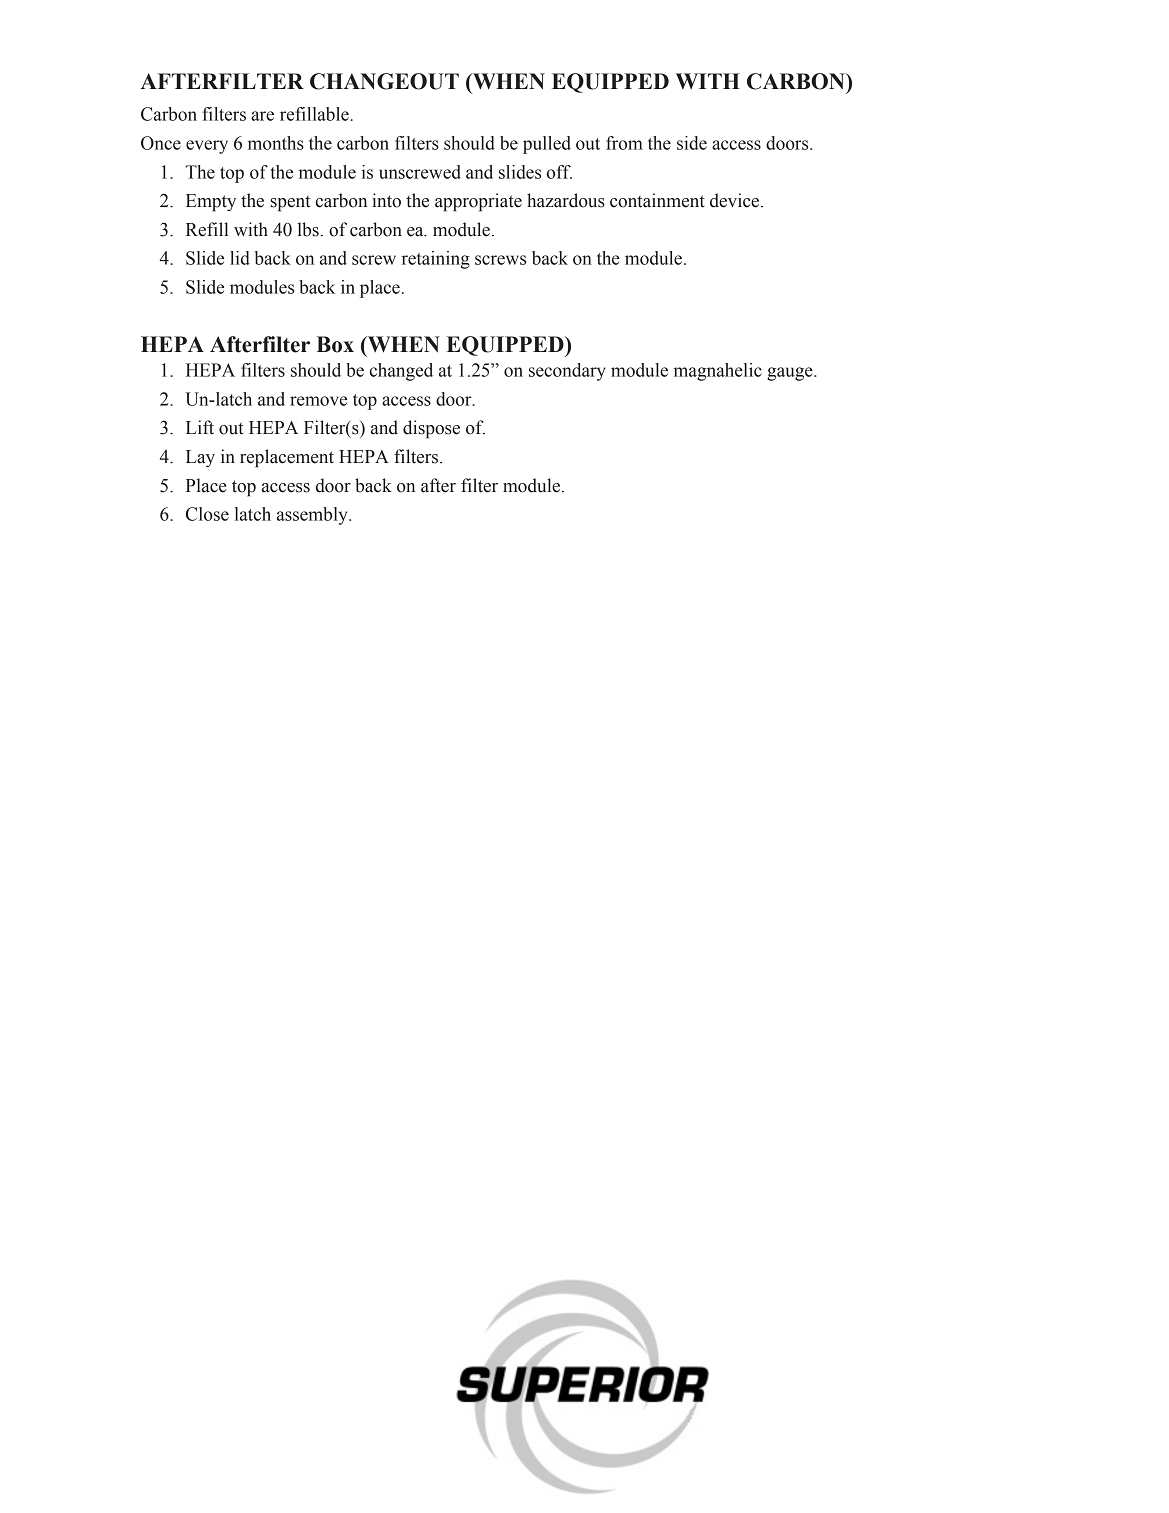  I want to click on retaining, so click(436, 260).
